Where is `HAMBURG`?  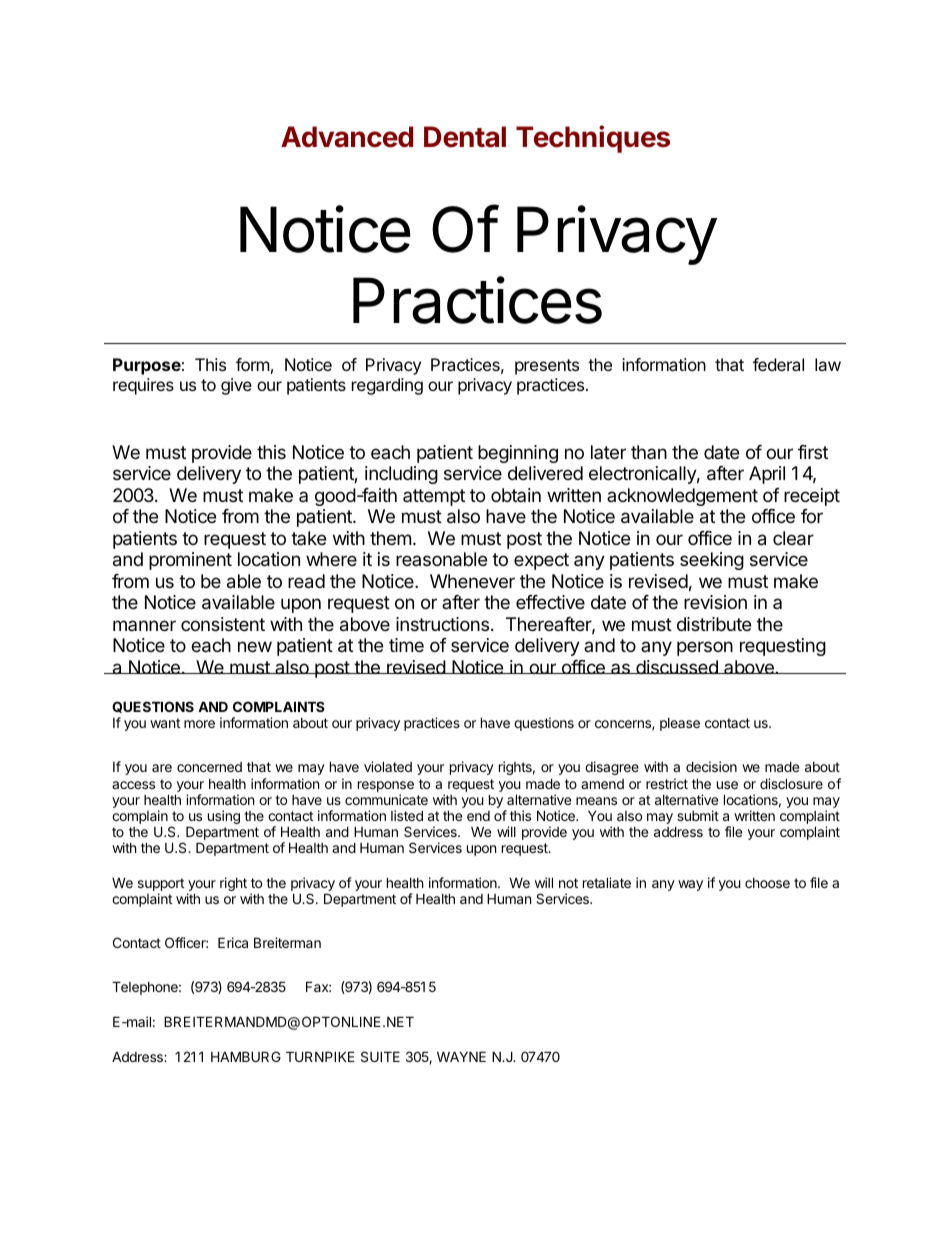
HAMBURG is located at coordinates (246, 1056).
